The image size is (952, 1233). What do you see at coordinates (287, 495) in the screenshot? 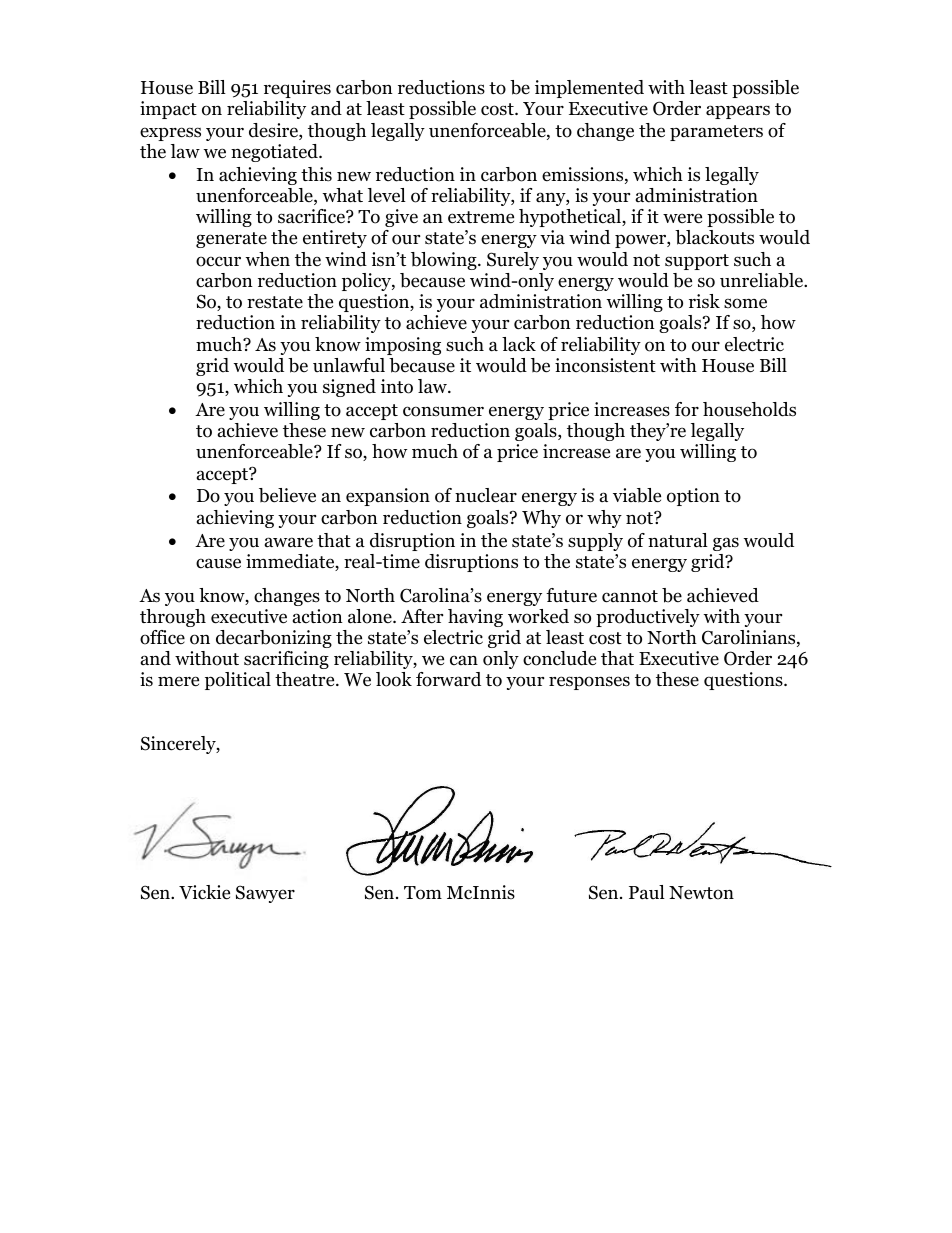
I see `believe` at bounding box center [287, 495].
